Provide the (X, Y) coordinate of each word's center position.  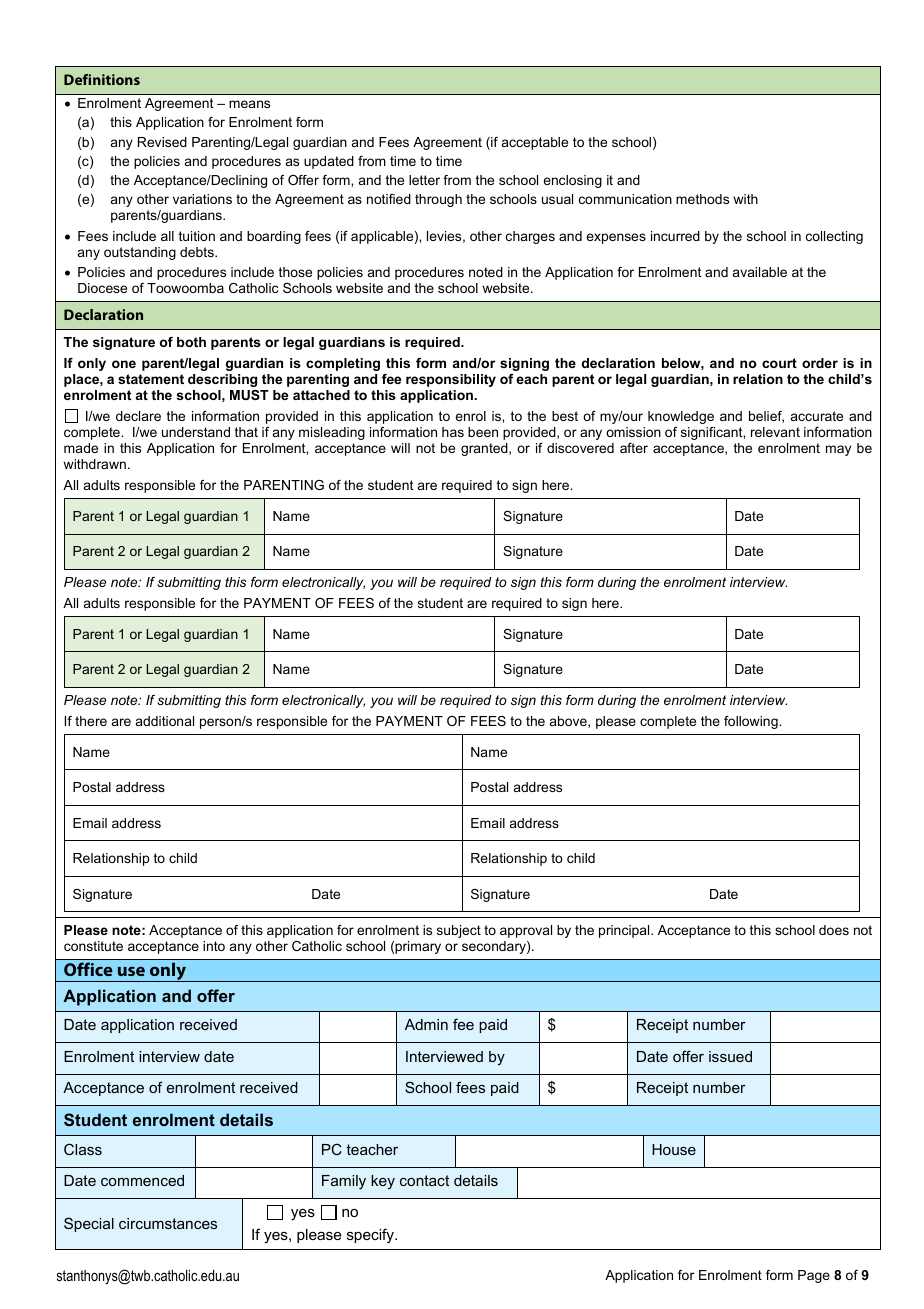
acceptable (535, 143)
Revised (162, 142)
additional (165, 721)
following (752, 722)
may (838, 450)
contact (424, 1180)
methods (702, 199)
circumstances (168, 1223)
